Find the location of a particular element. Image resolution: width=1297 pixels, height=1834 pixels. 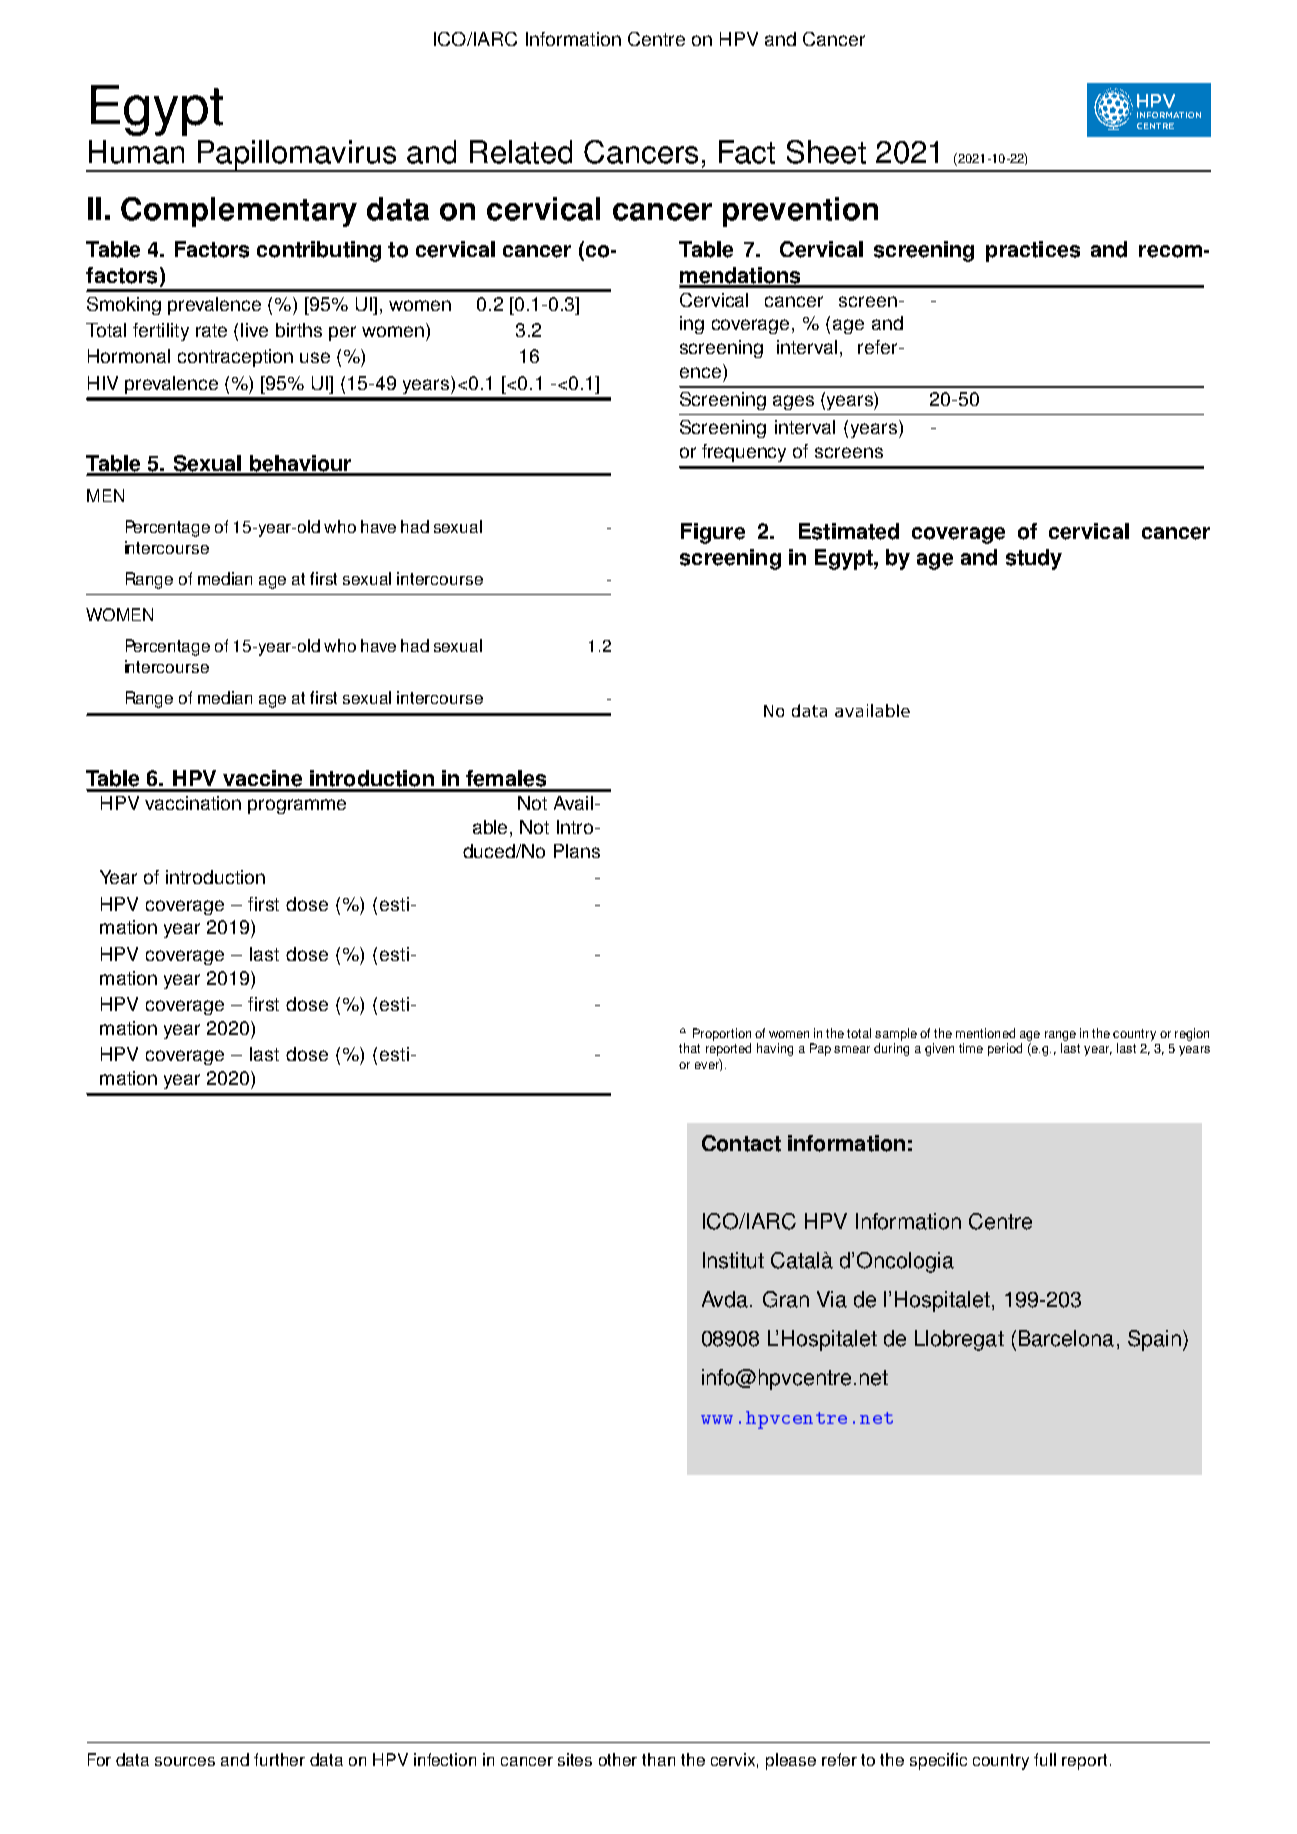

Related is located at coordinates (521, 152).
